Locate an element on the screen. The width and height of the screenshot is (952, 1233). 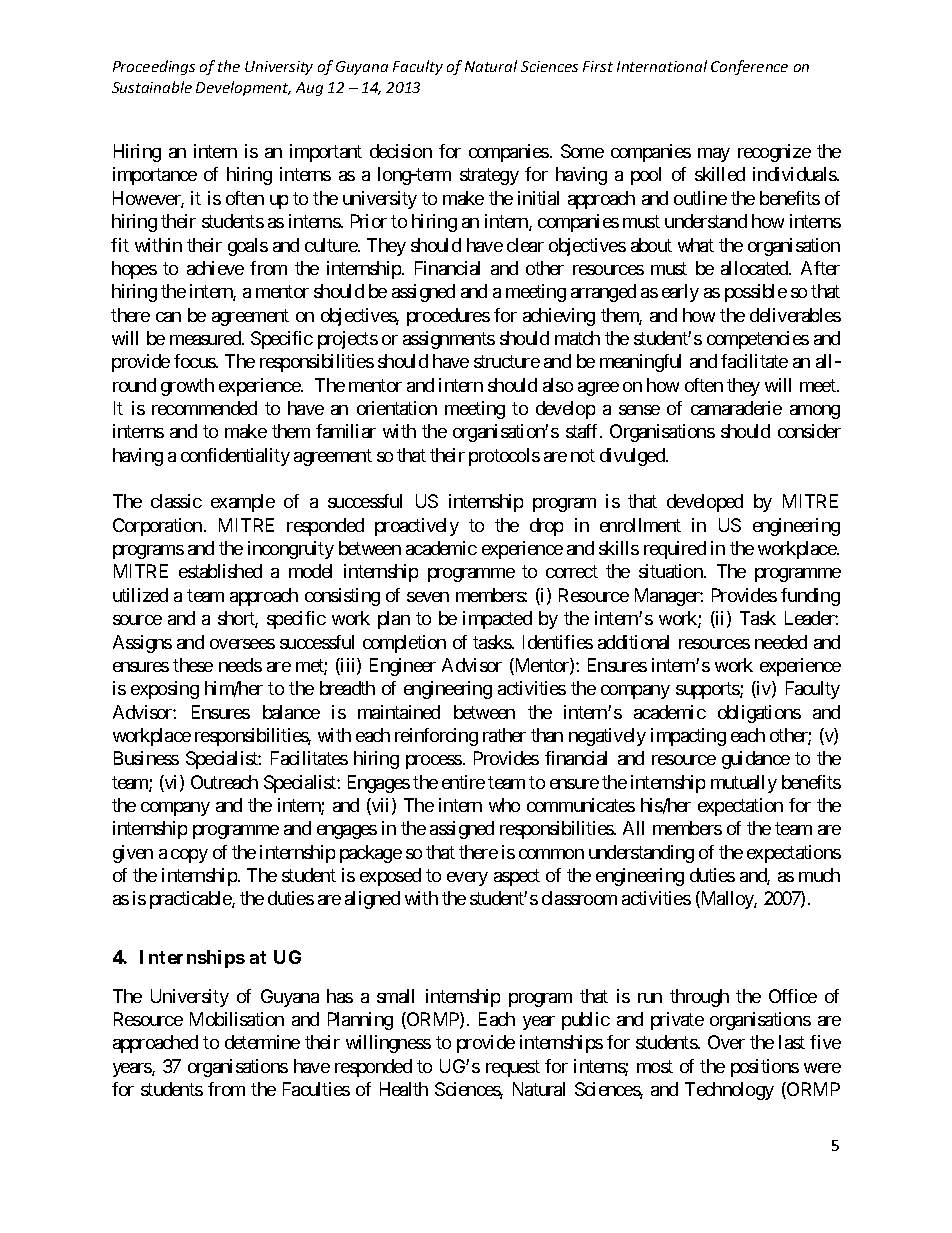
established is located at coordinates (220, 571).
